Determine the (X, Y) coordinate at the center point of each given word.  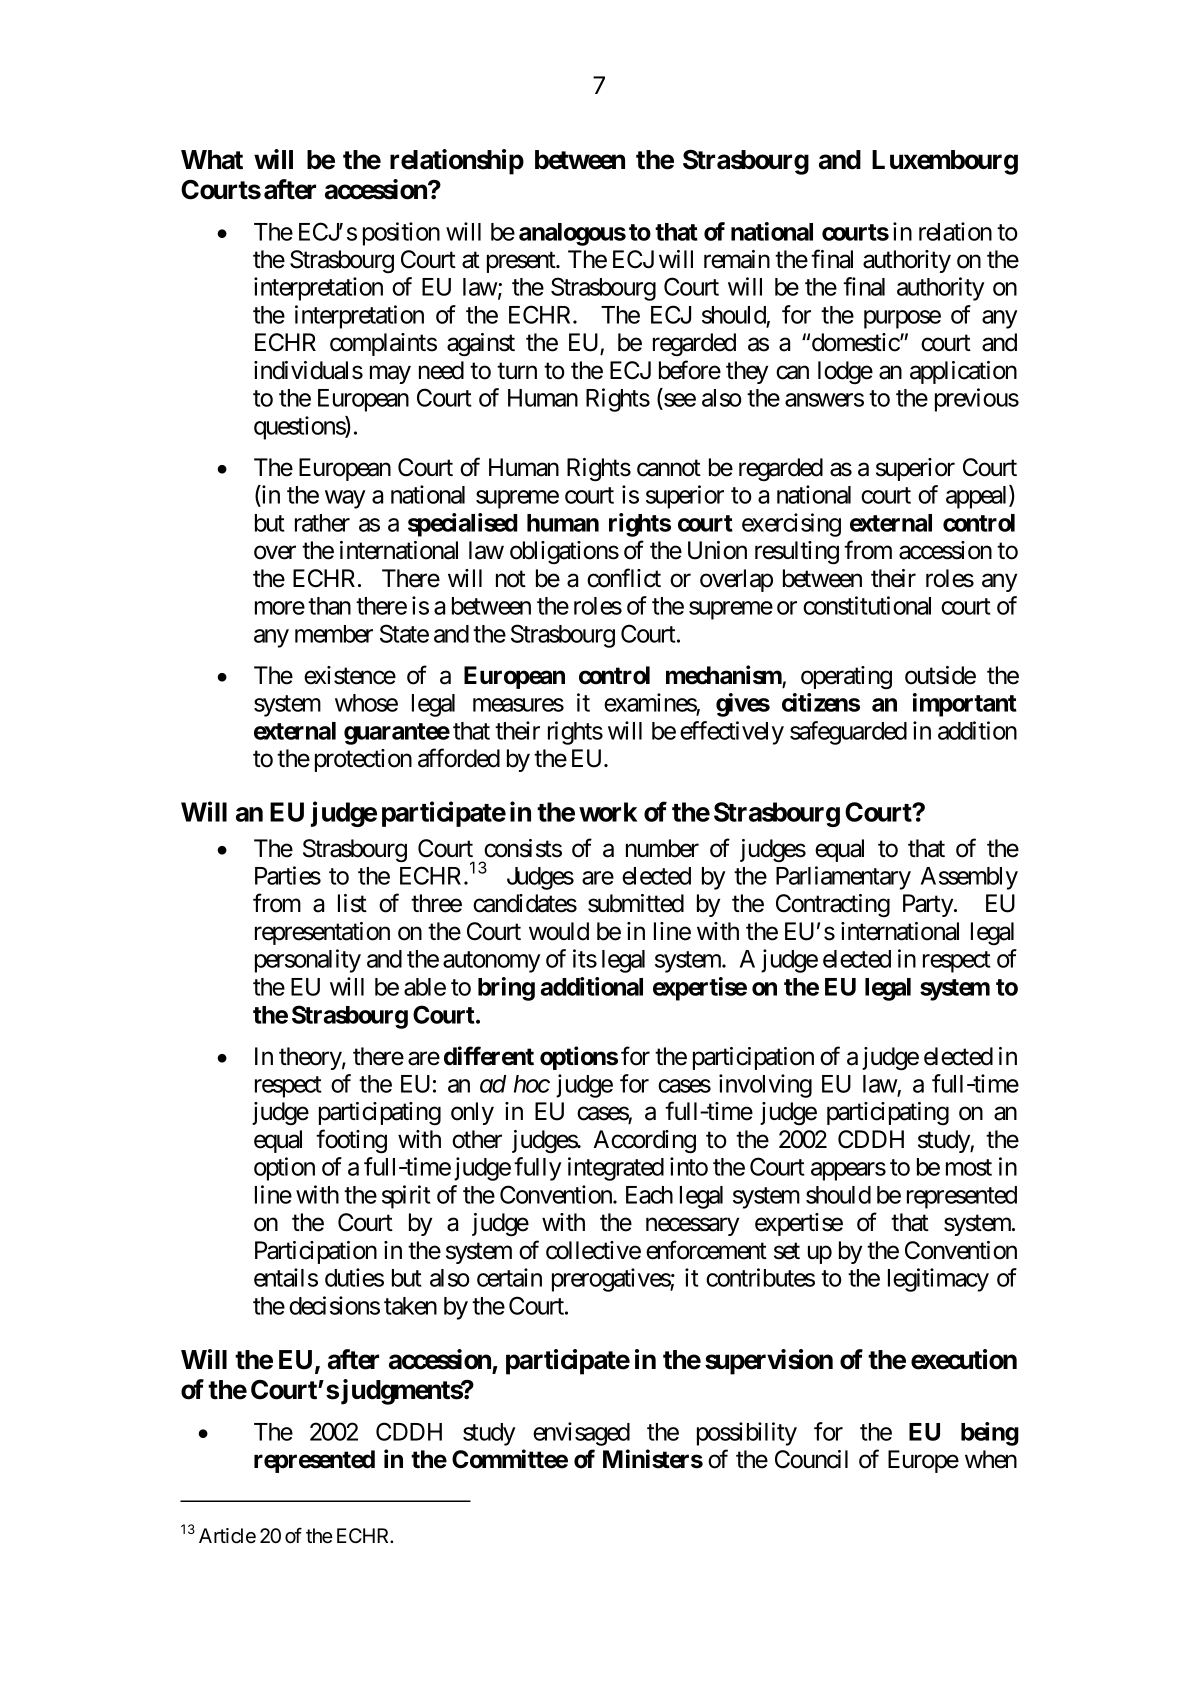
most (969, 1168)
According (644, 1142)
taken (410, 1306)
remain (737, 259)
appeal (978, 497)
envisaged (581, 1434)
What (212, 160)
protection (363, 760)
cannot (669, 468)
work (608, 812)
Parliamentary (843, 878)
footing (351, 1141)
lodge (845, 372)
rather (322, 523)
